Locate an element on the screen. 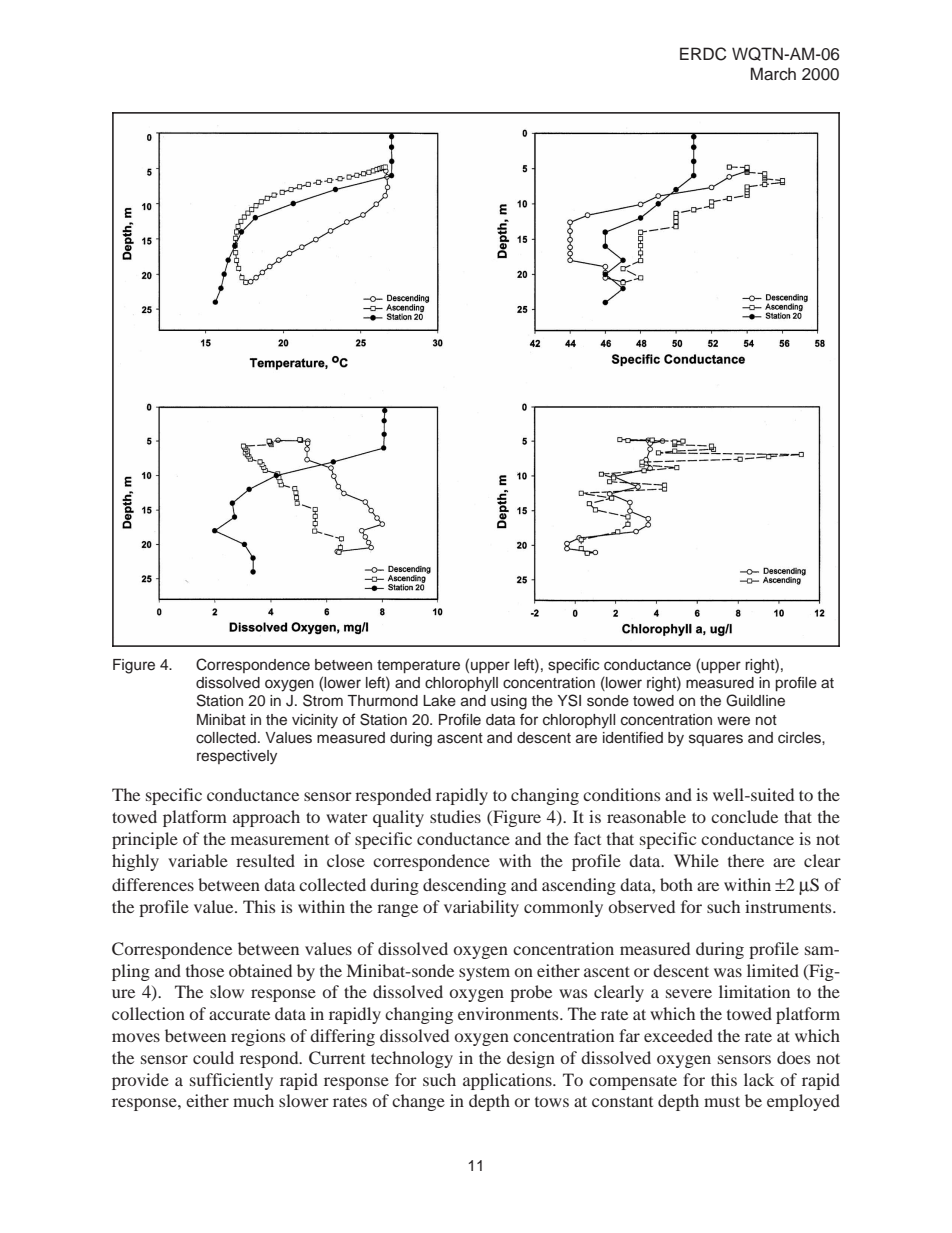 The width and height of the screenshot is (952, 1233). were is located at coordinates (733, 721).
